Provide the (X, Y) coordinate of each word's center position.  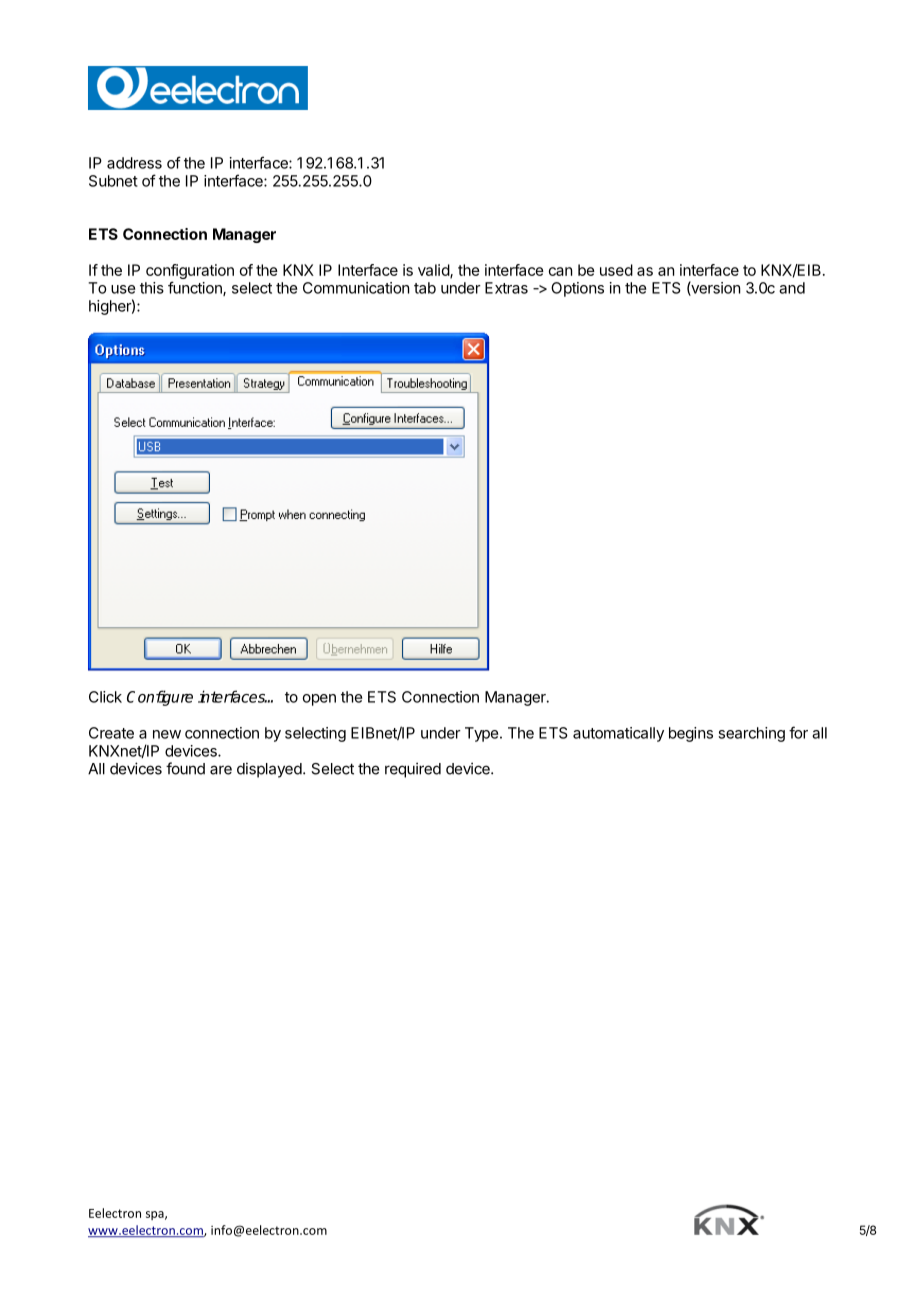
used (616, 270)
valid (434, 271)
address (134, 163)
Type (481, 734)
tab (425, 288)
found (185, 768)
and (792, 288)
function (196, 288)
